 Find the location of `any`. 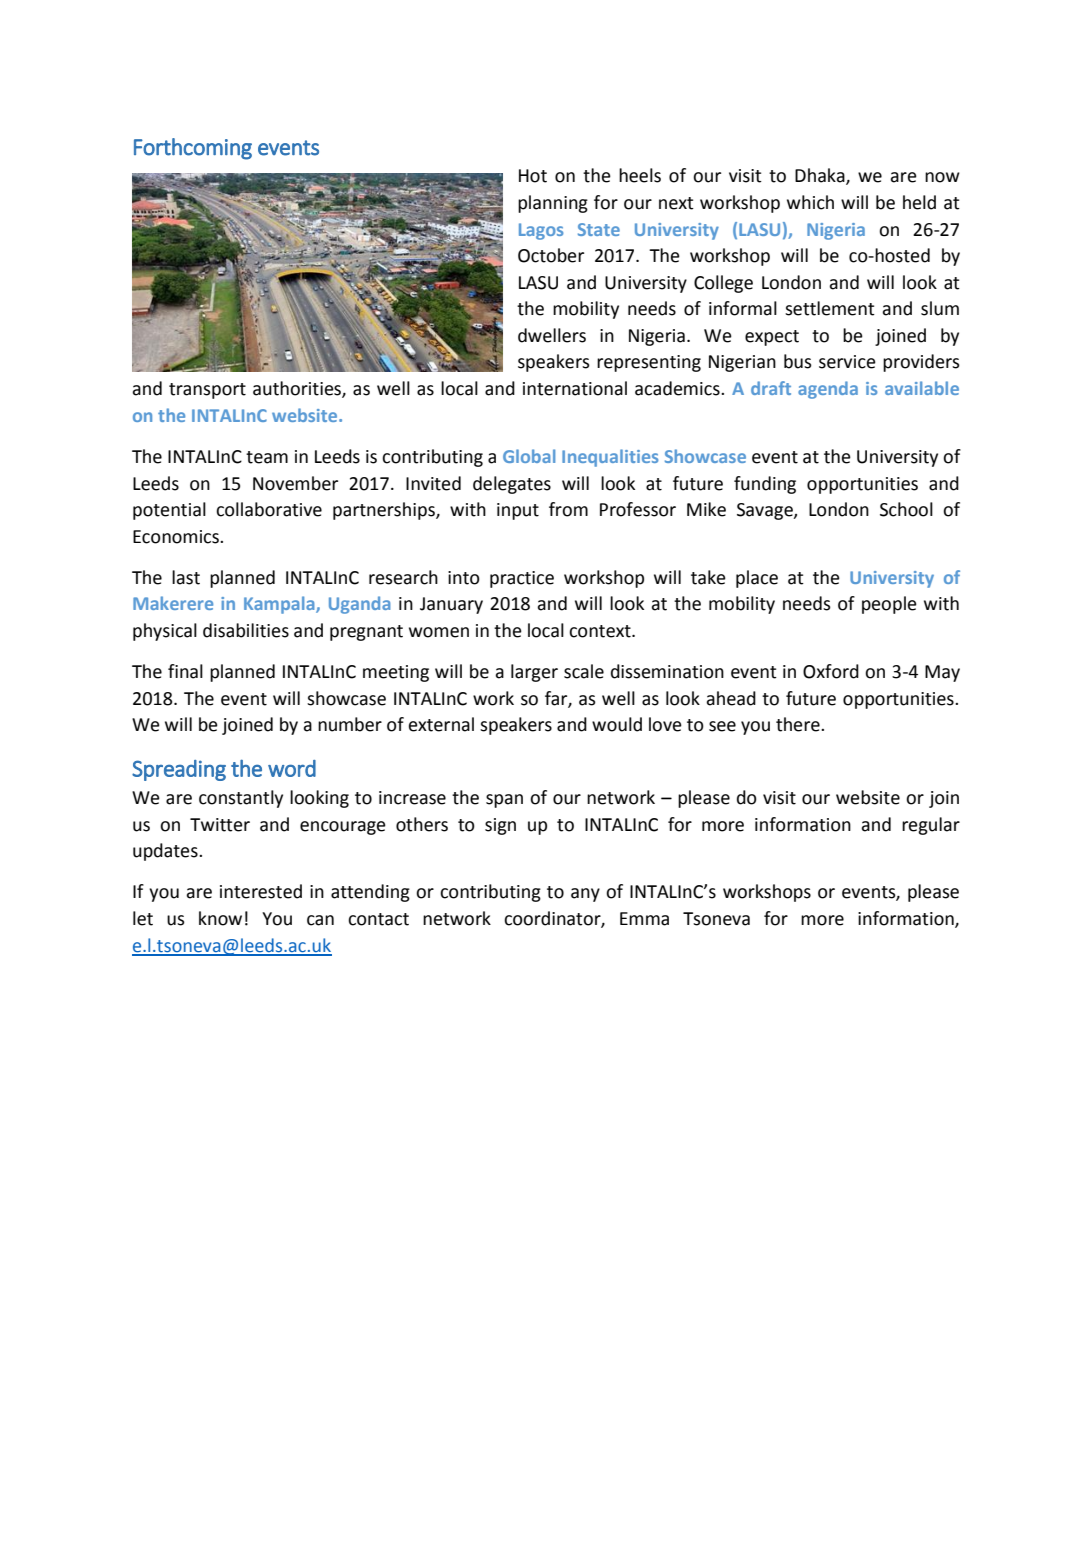

any is located at coordinates (585, 895).
